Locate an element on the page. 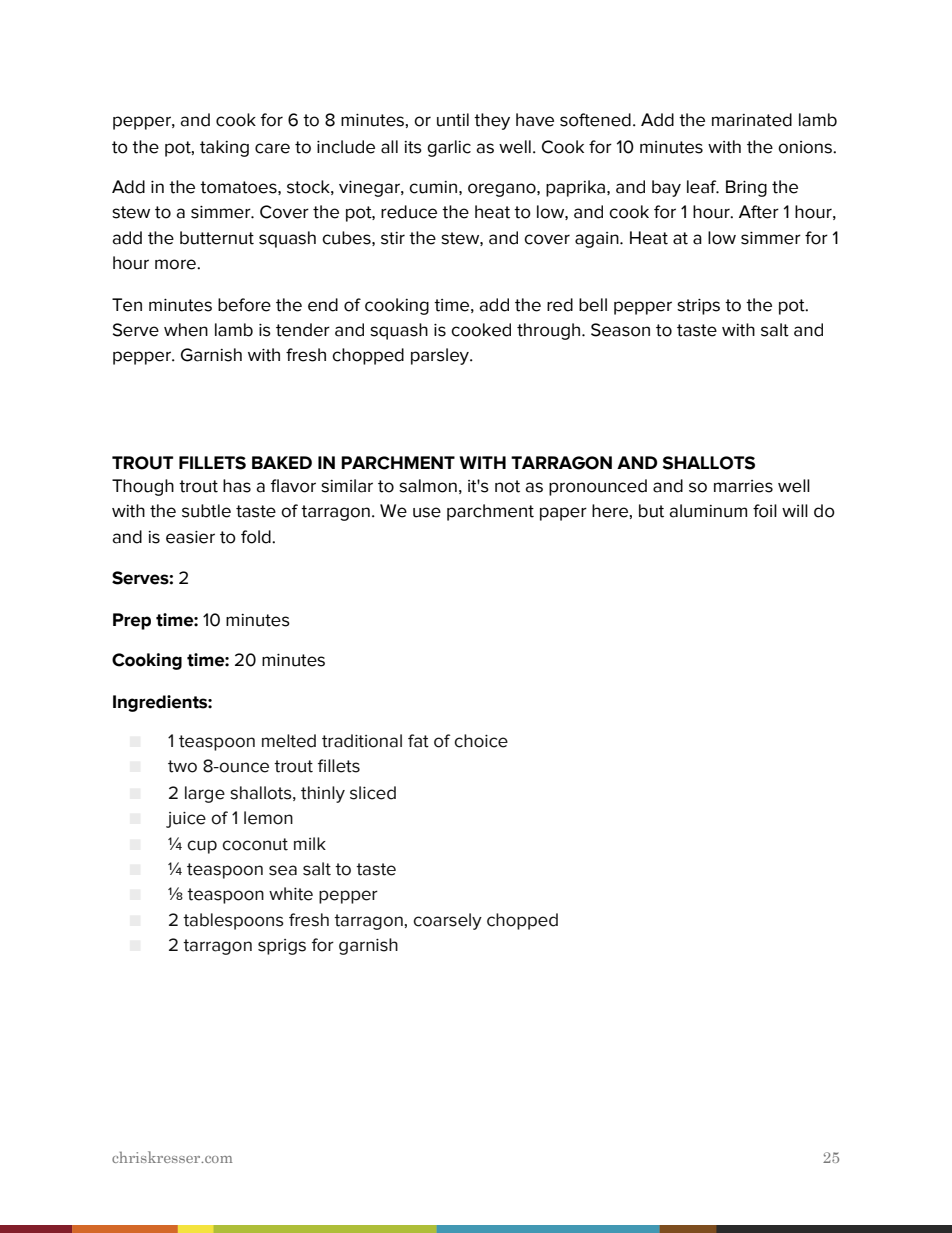  tablespoons is located at coordinates (233, 921).
